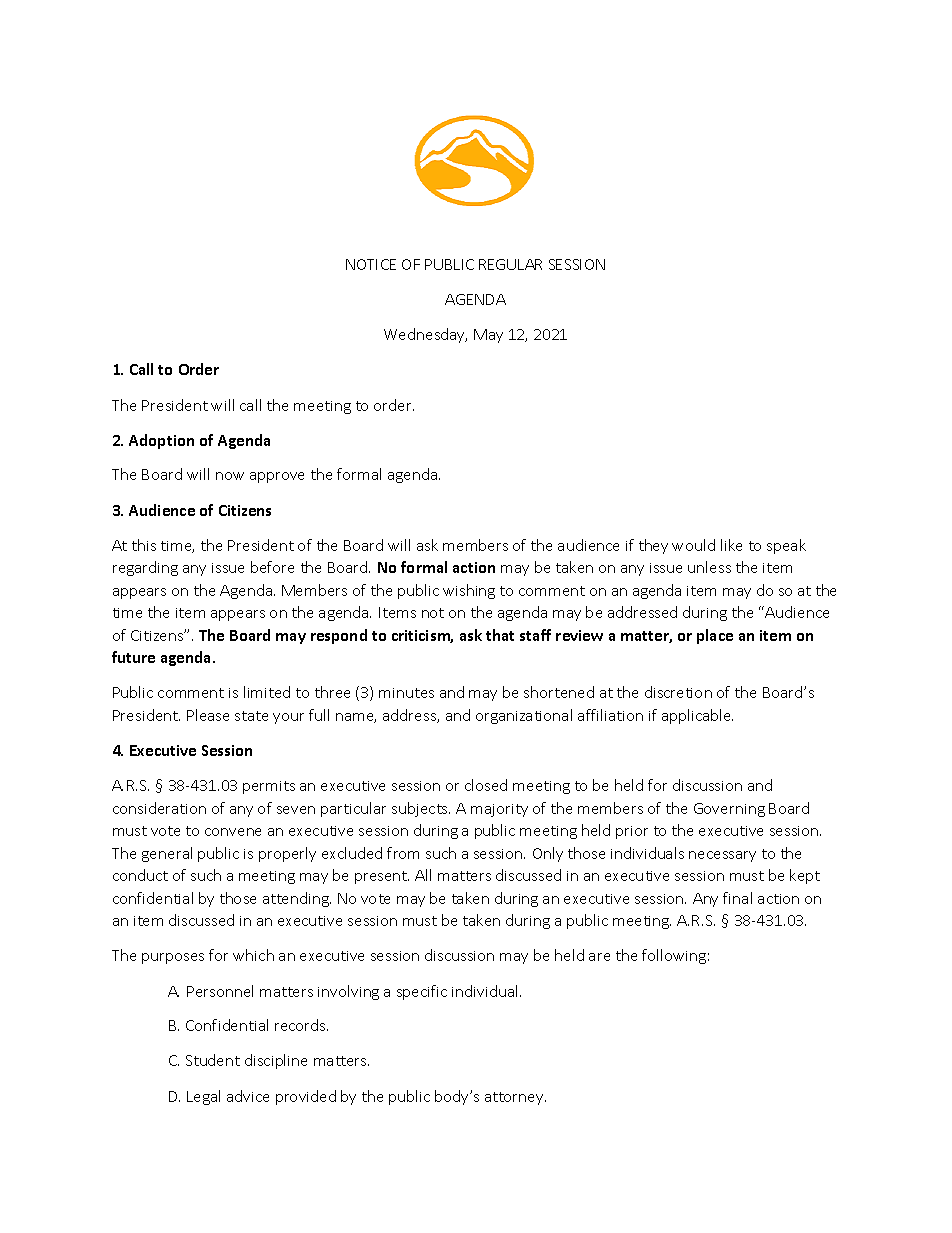 The width and height of the screenshot is (952, 1233). I want to click on REGULAR, so click(510, 264).
